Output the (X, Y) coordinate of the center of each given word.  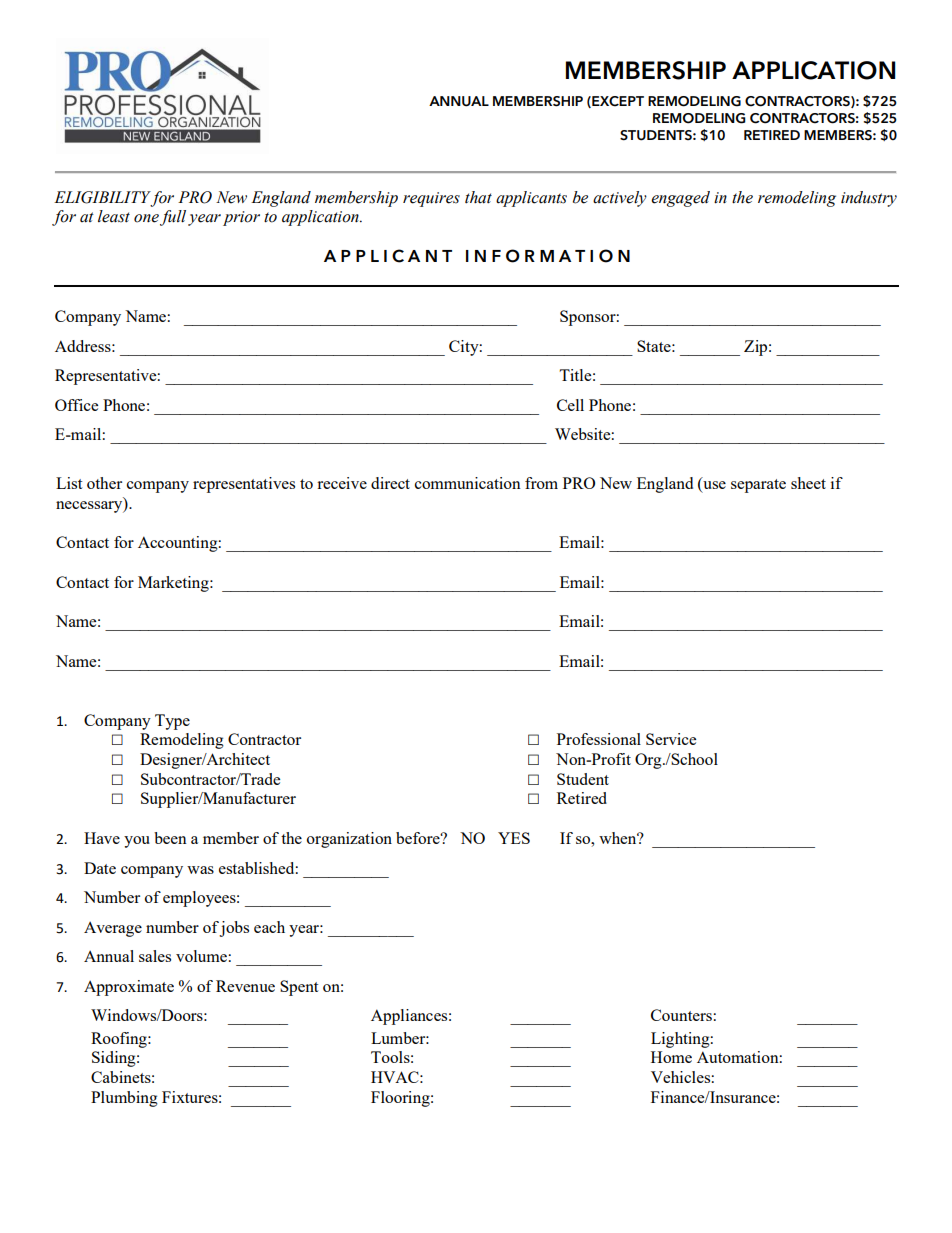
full (173, 218)
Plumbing (124, 1099)
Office (76, 405)
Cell (570, 405)
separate (758, 486)
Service (671, 739)
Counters (681, 1015)
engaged (680, 199)
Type (172, 722)
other (104, 483)
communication (468, 483)
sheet (808, 483)
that (478, 197)
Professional (599, 739)
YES (514, 838)
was (200, 870)
